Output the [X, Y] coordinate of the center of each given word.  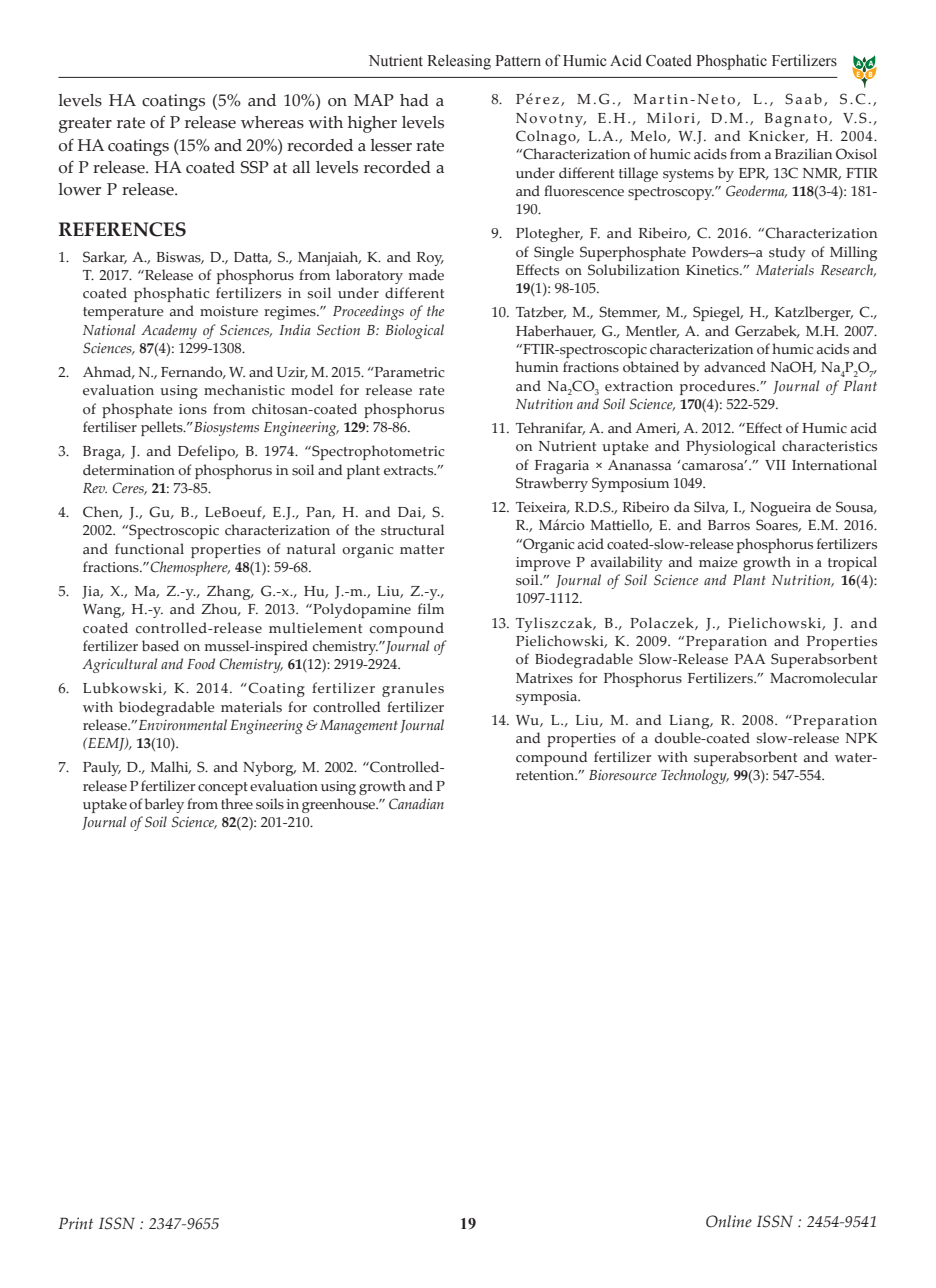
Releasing [459, 62]
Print [75, 1223]
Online [729, 1221]
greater [85, 125]
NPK [862, 738]
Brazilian [803, 153]
